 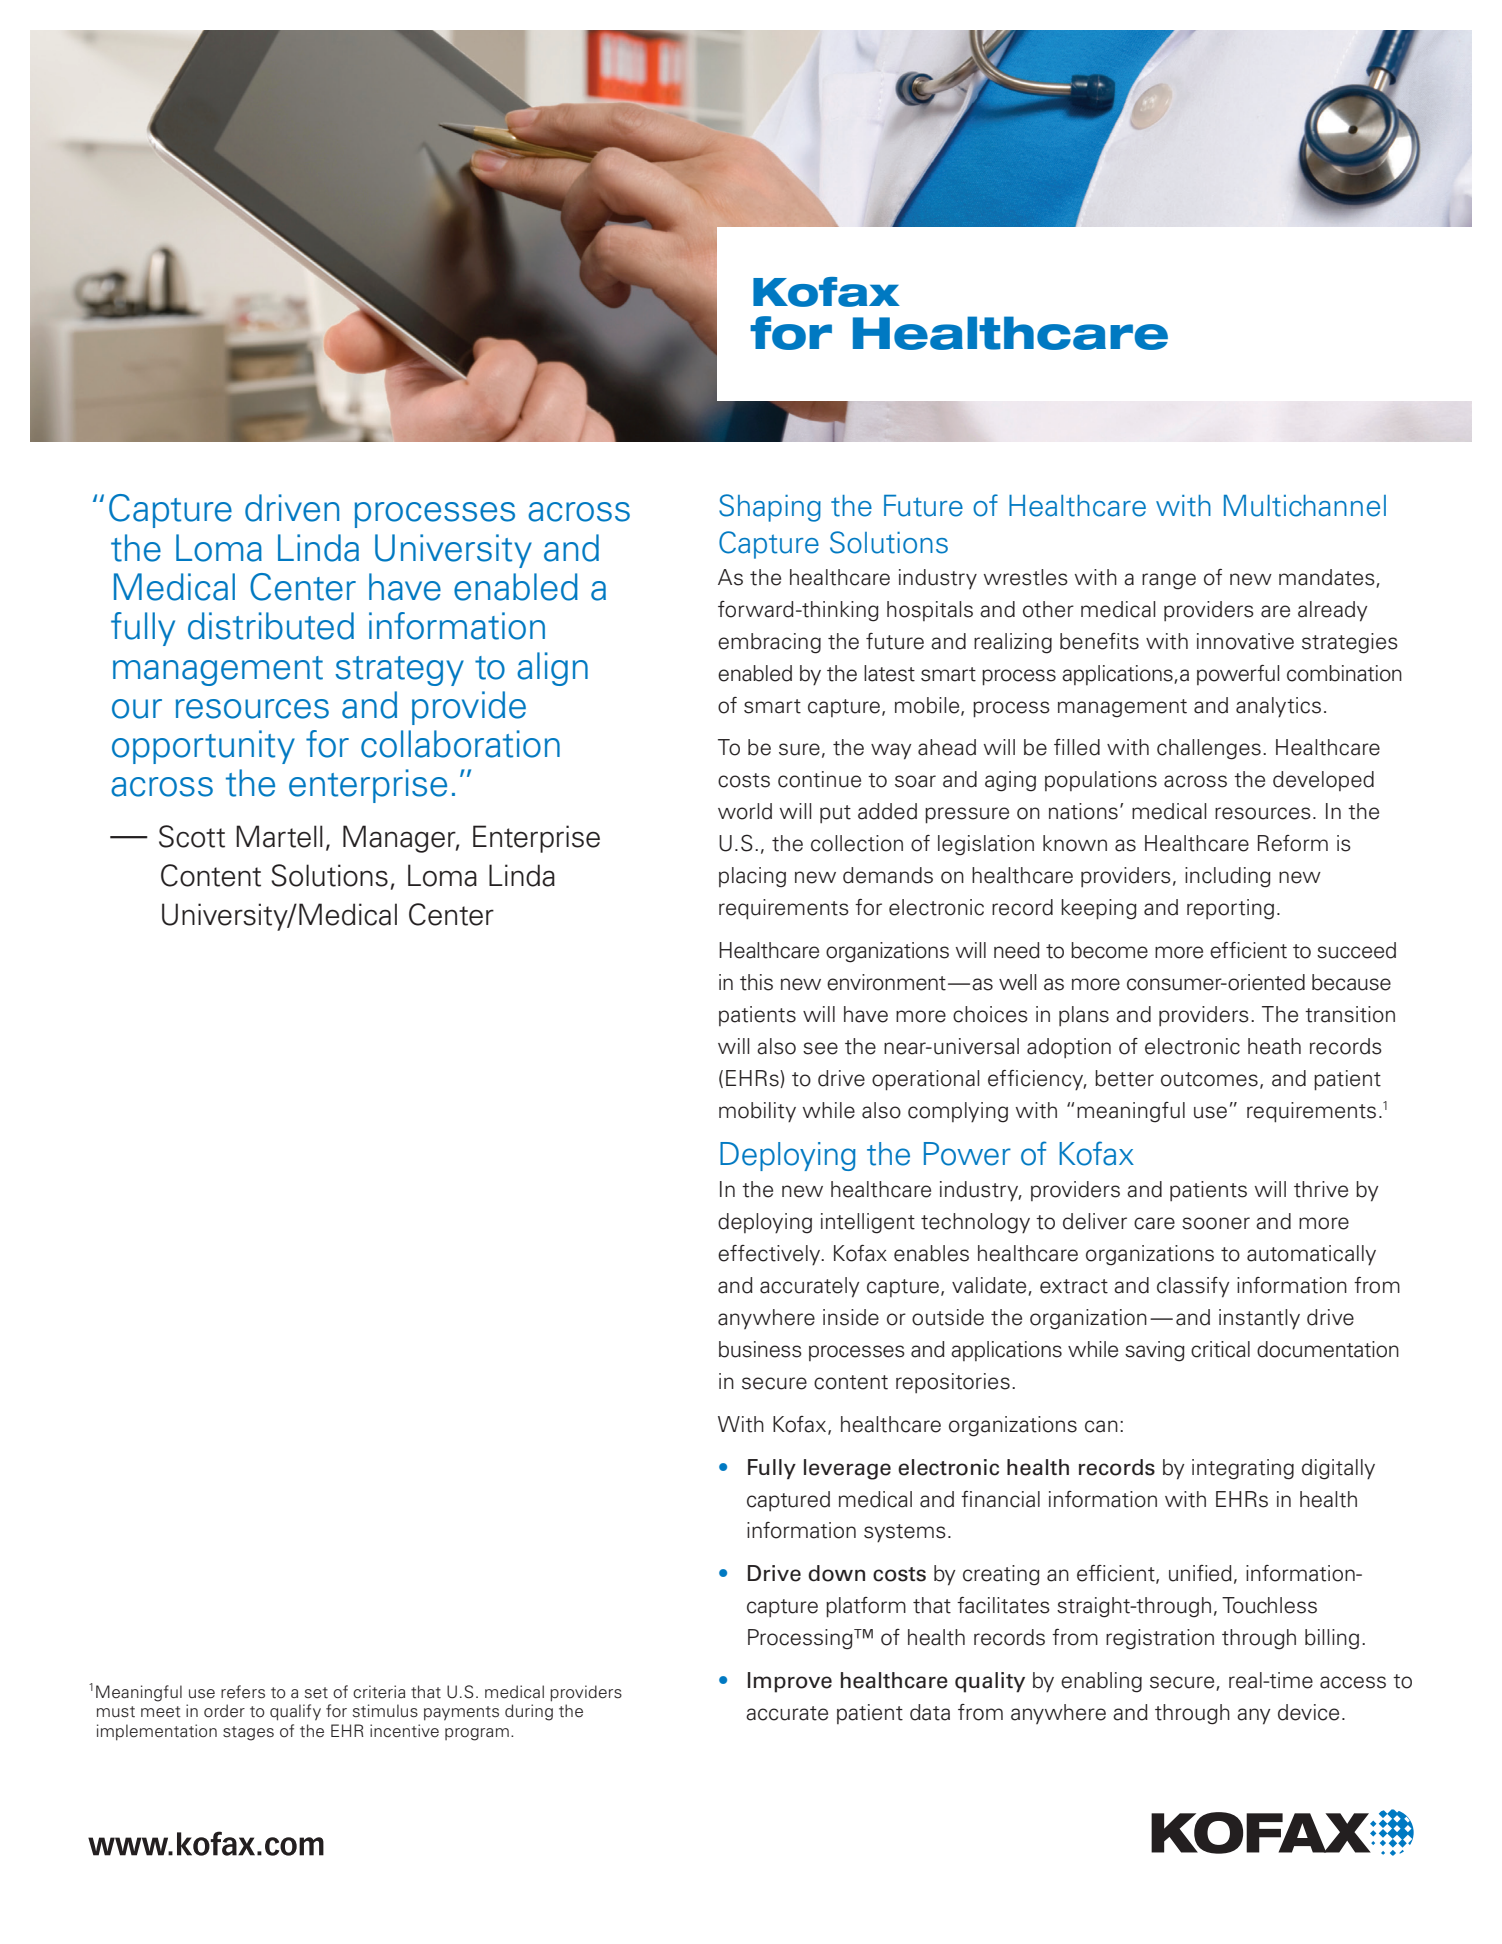 What do you see at coordinates (1230, 909) in the screenshot?
I see `reporting` at bounding box center [1230, 909].
